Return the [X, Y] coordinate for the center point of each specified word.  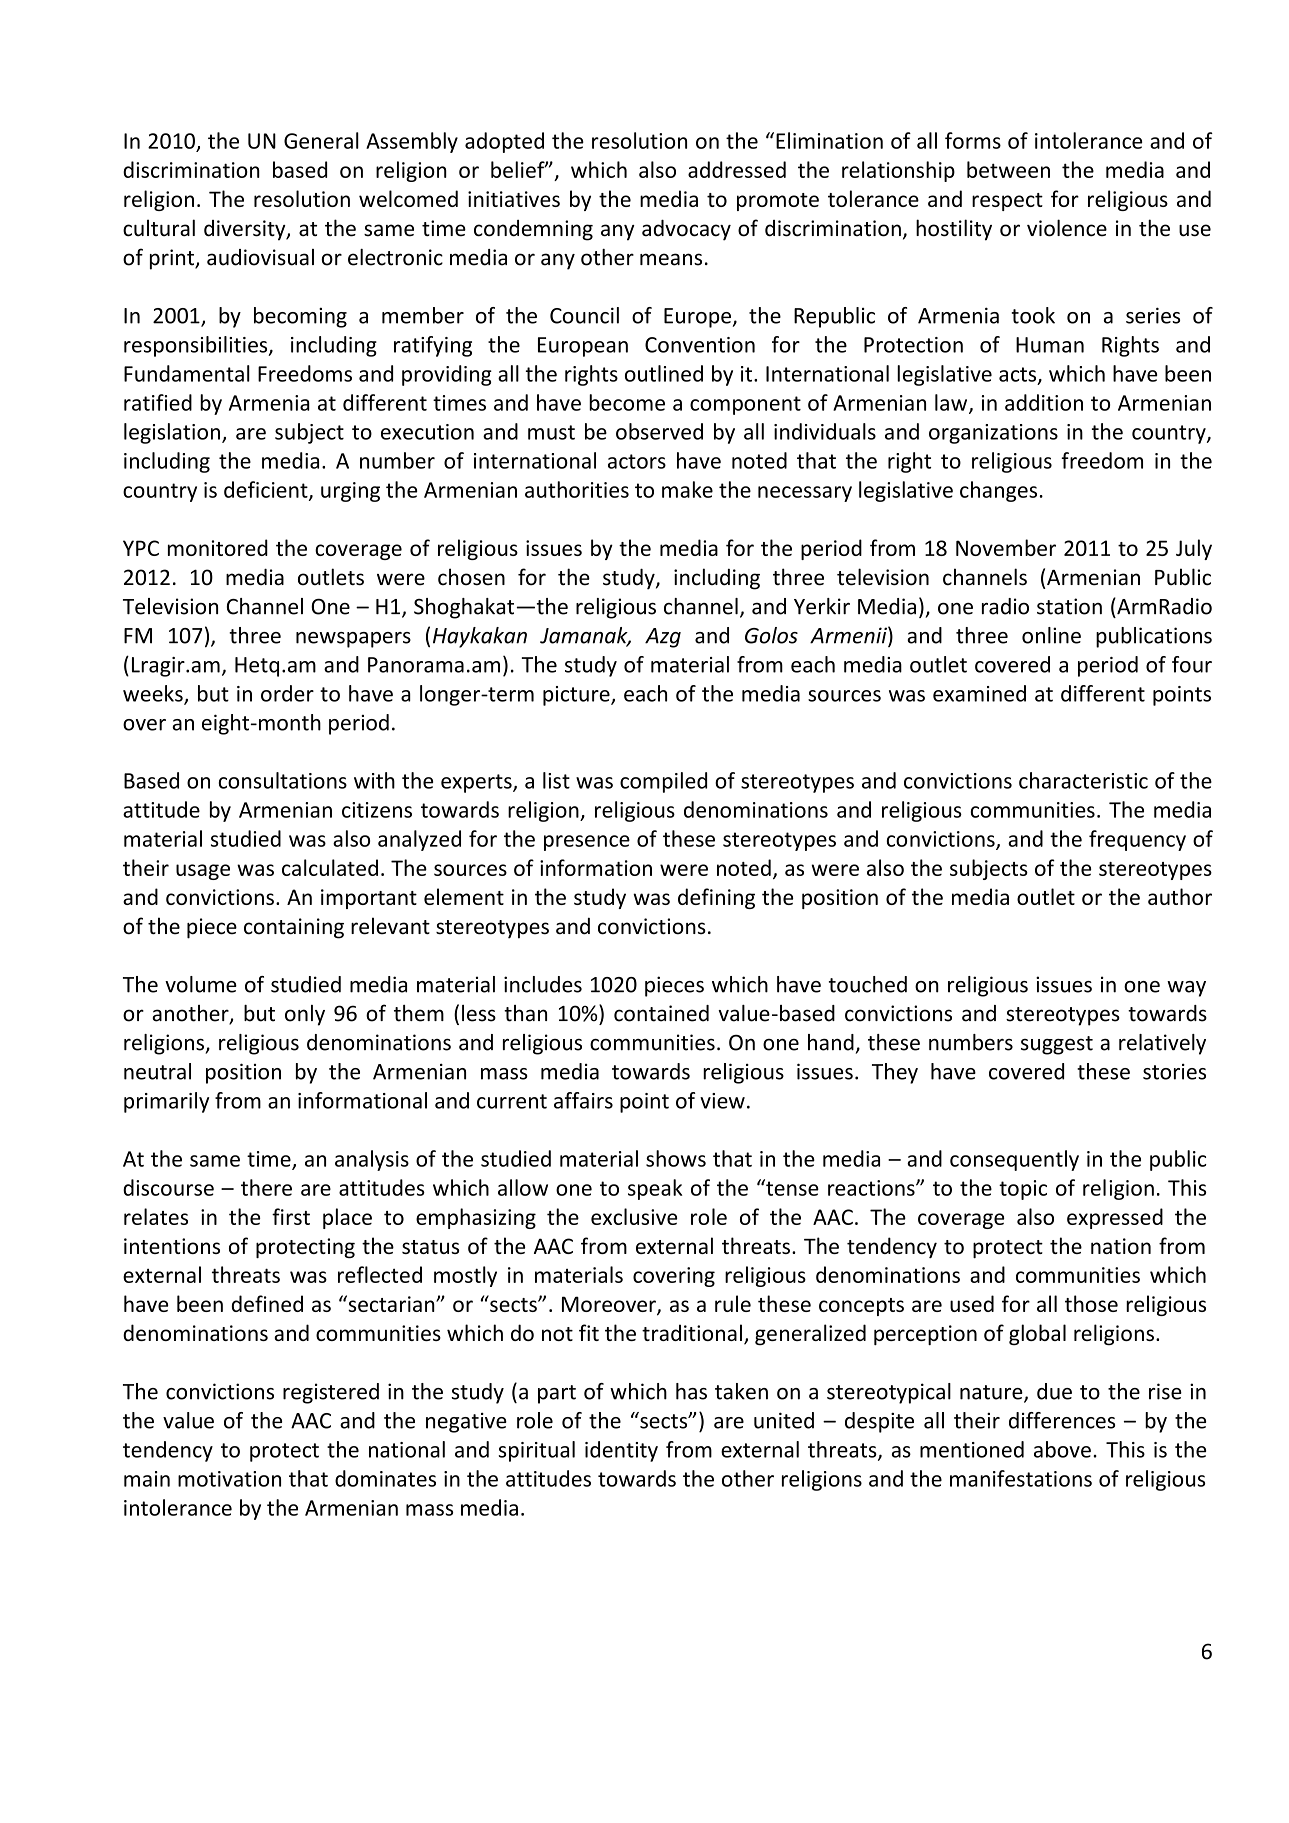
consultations [283, 780]
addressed [737, 169]
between [1008, 169]
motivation [229, 1479]
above [1062, 1449]
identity [621, 1451]
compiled [663, 782]
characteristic [1083, 780]
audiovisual [260, 257]
